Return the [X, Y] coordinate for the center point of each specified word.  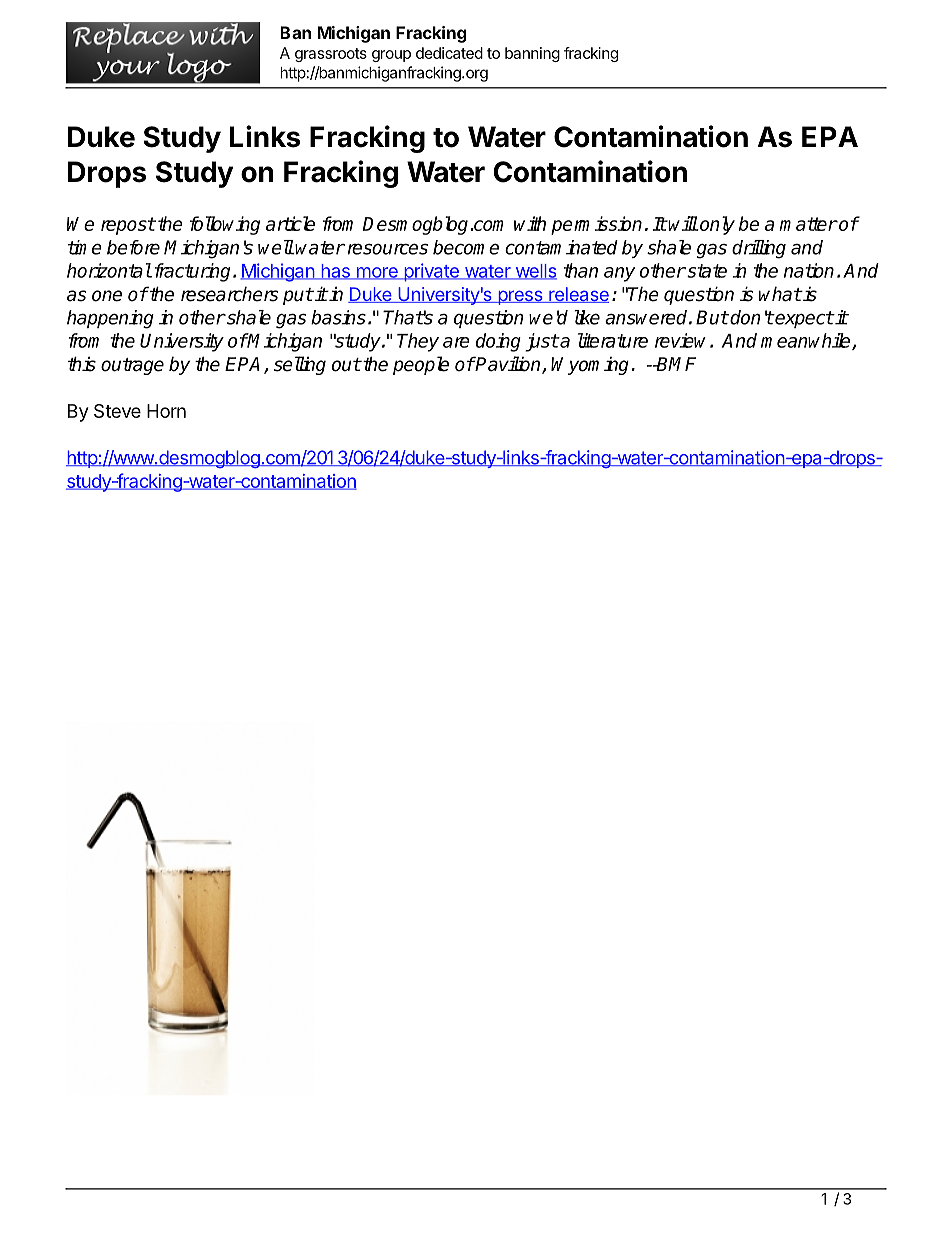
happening [110, 319]
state [706, 271]
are [456, 342]
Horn [166, 411]
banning [532, 54]
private [431, 272]
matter [808, 224]
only [716, 225]
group [391, 56]
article [290, 223]
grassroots [331, 55]
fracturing [192, 272]
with [530, 223]
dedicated [449, 53]
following [225, 225]
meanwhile [807, 341]
